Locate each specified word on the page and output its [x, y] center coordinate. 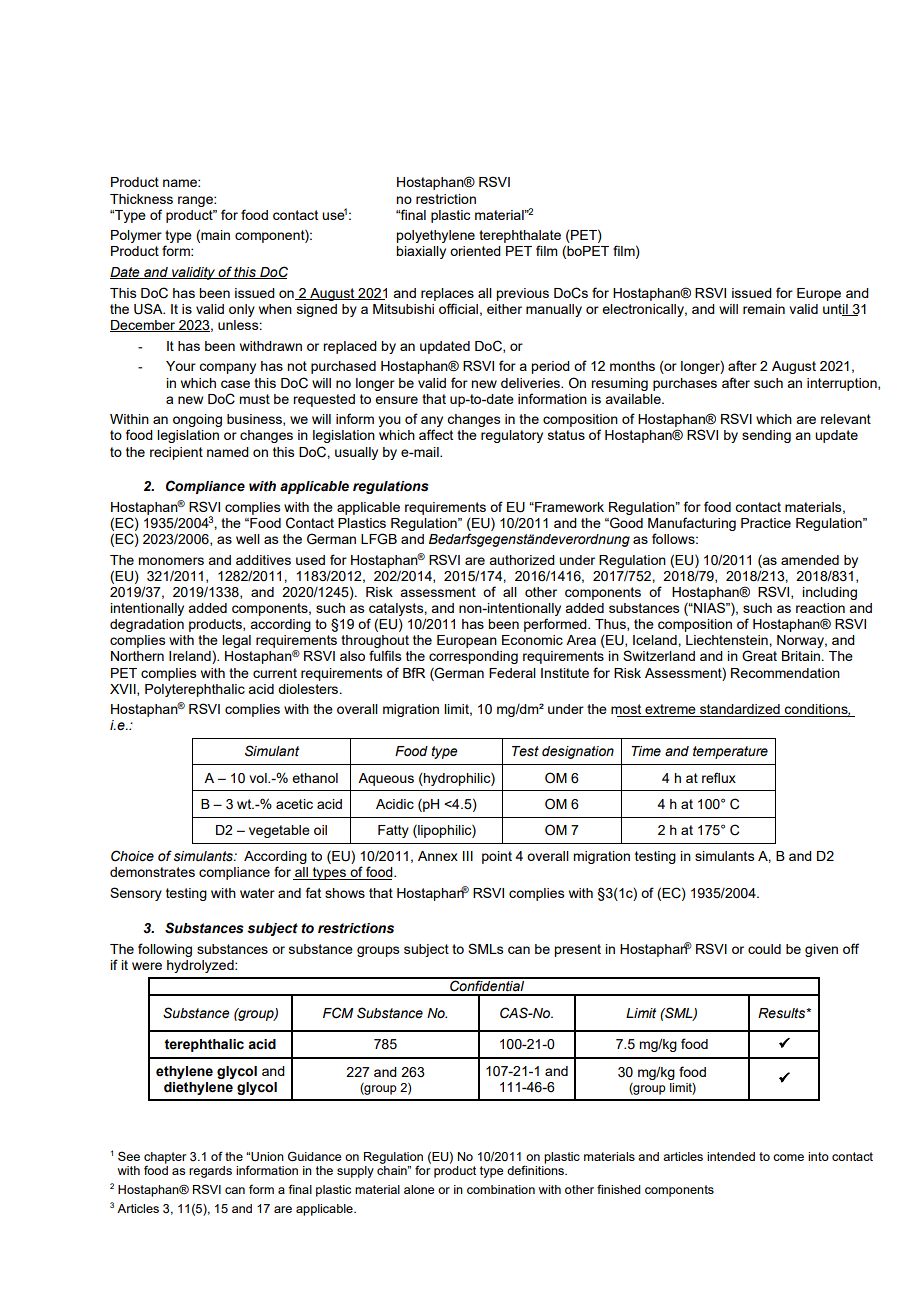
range [196, 201]
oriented [475, 251]
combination [501, 1189]
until [836, 310]
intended [731, 1156]
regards [210, 1172]
